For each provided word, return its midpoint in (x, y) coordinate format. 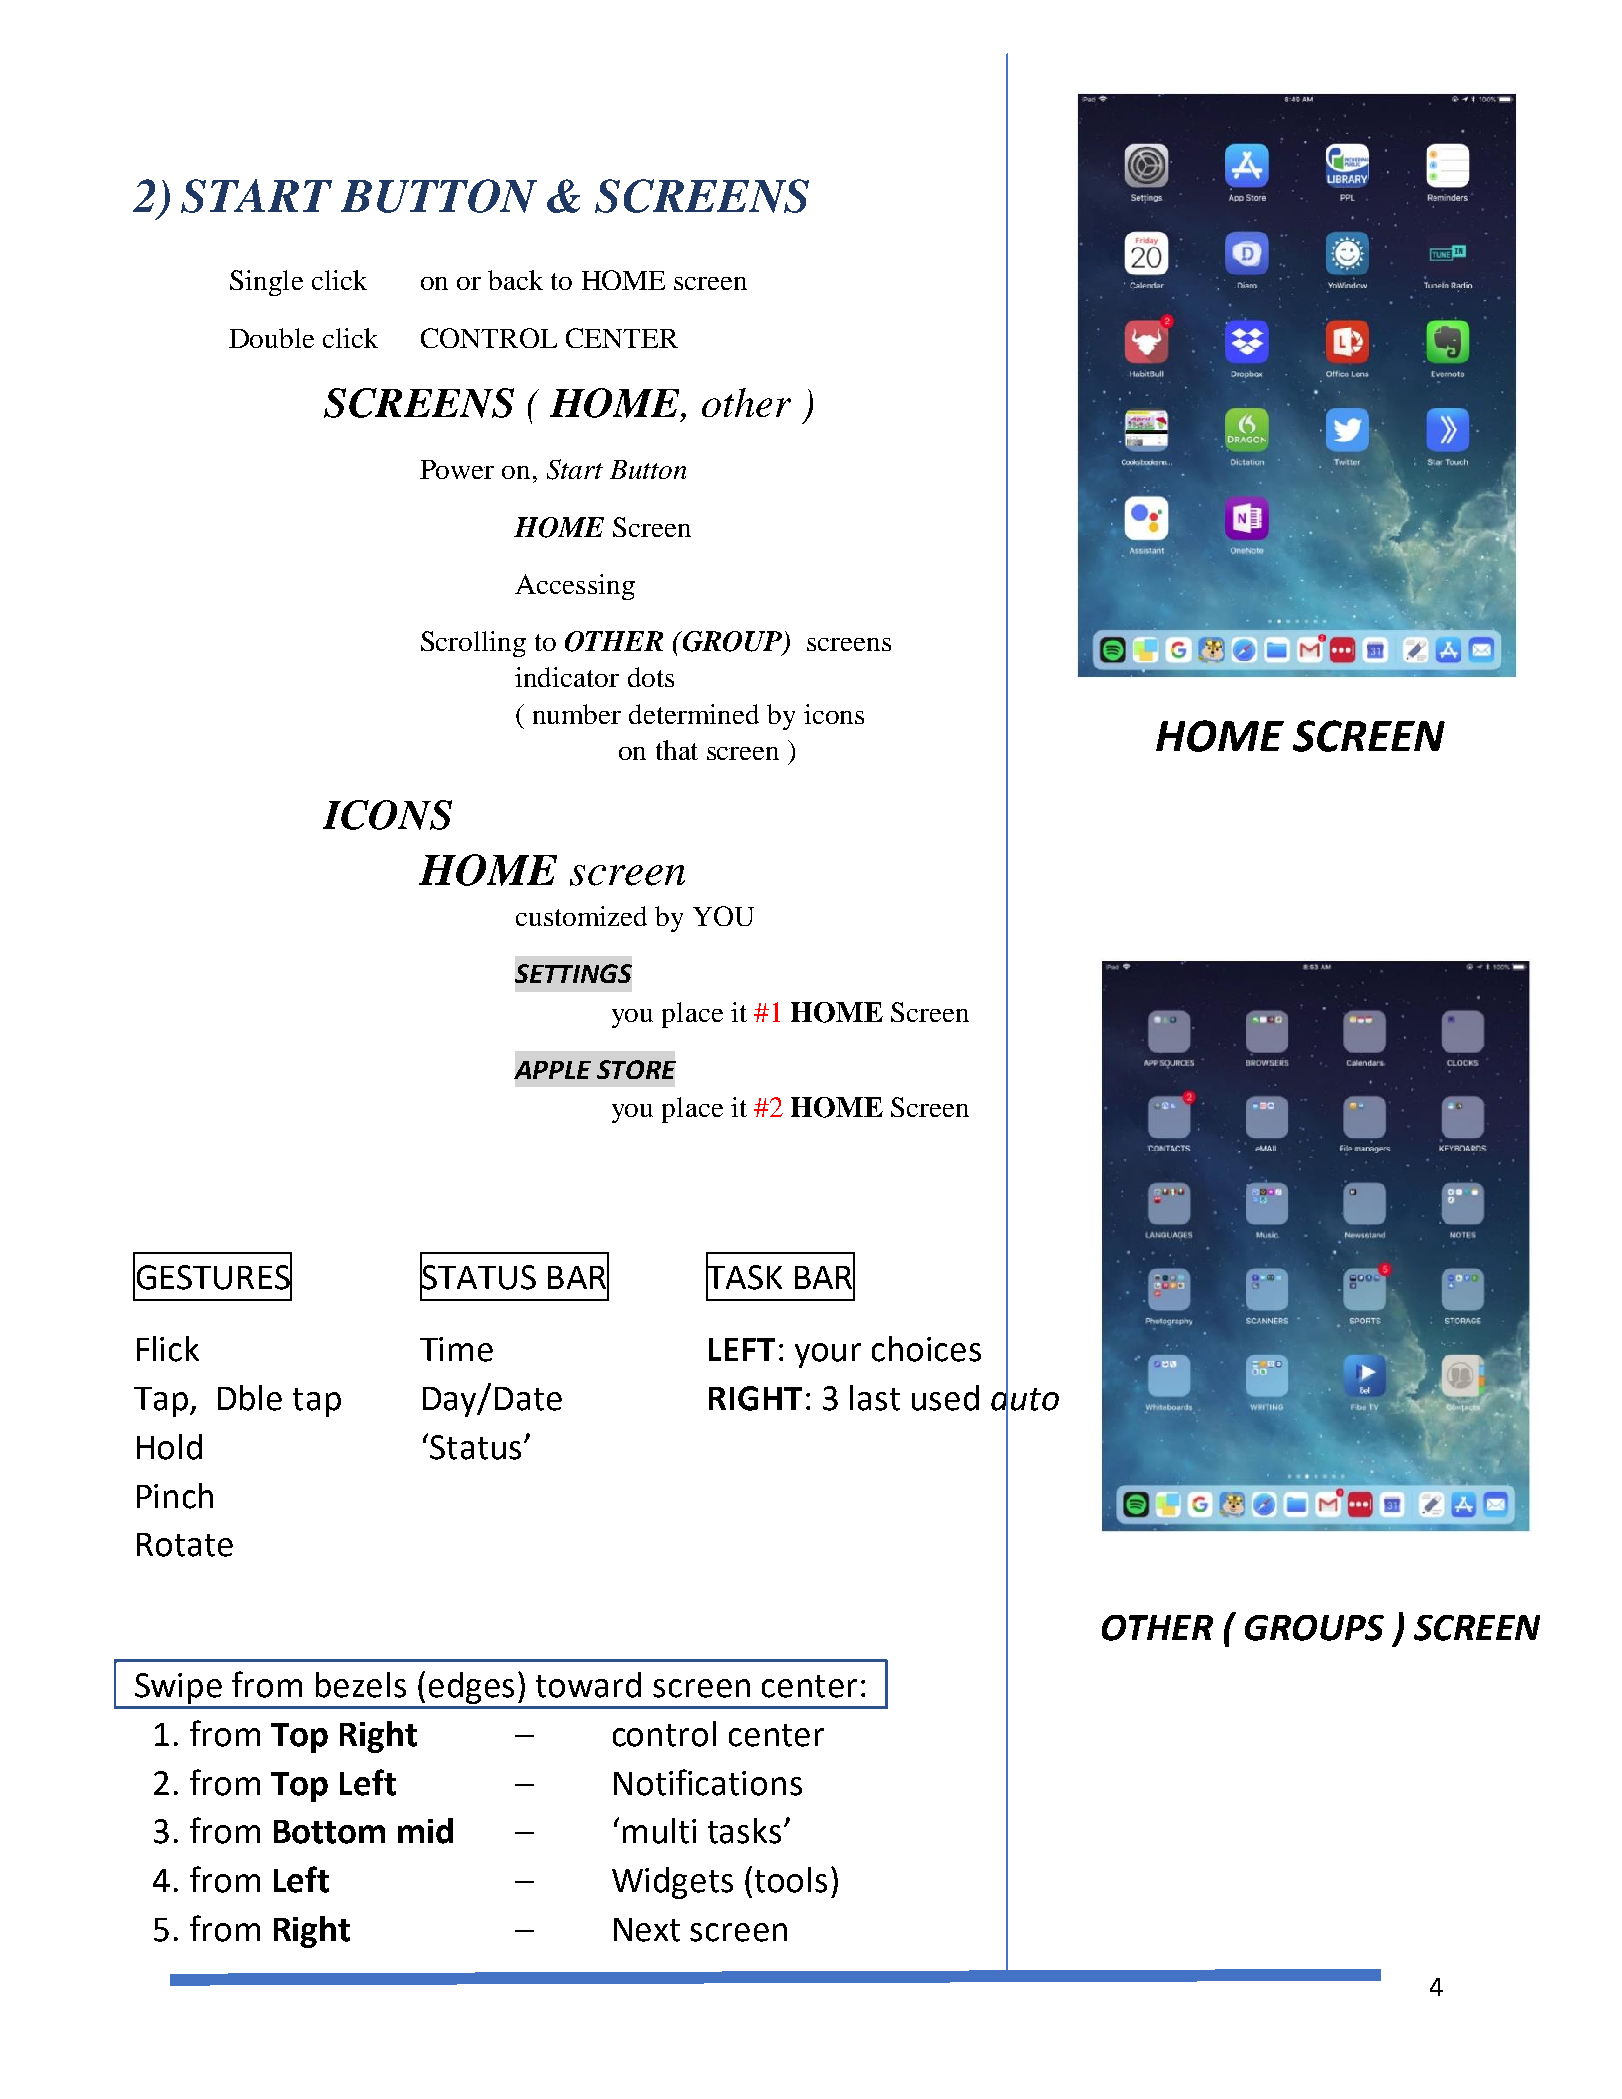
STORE (636, 1069)
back (515, 280)
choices (926, 1349)
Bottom (329, 1832)
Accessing (575, 587)
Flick (168, 1349)
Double (271, 338)
